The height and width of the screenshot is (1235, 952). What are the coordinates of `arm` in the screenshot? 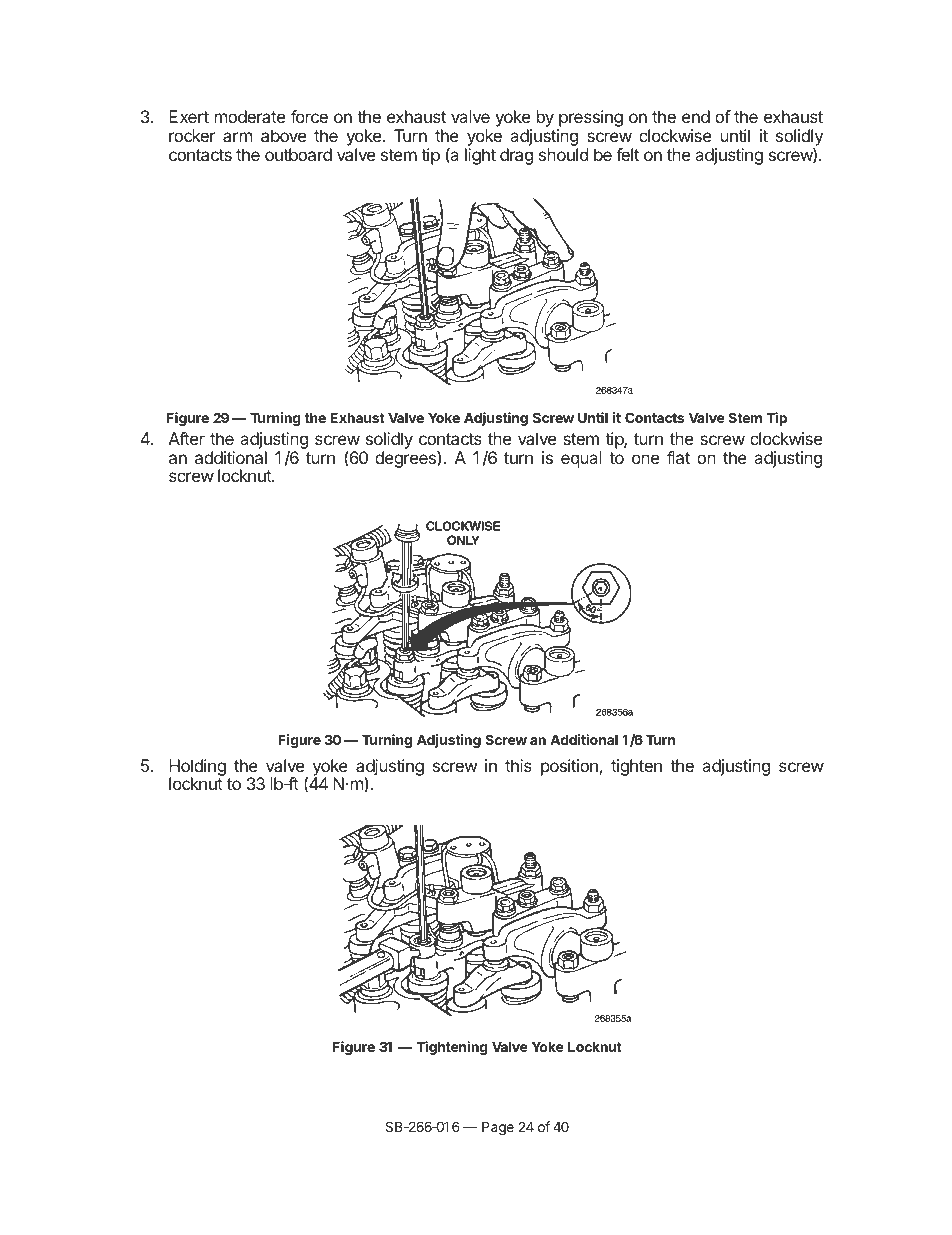 It's located at (237, 137).
